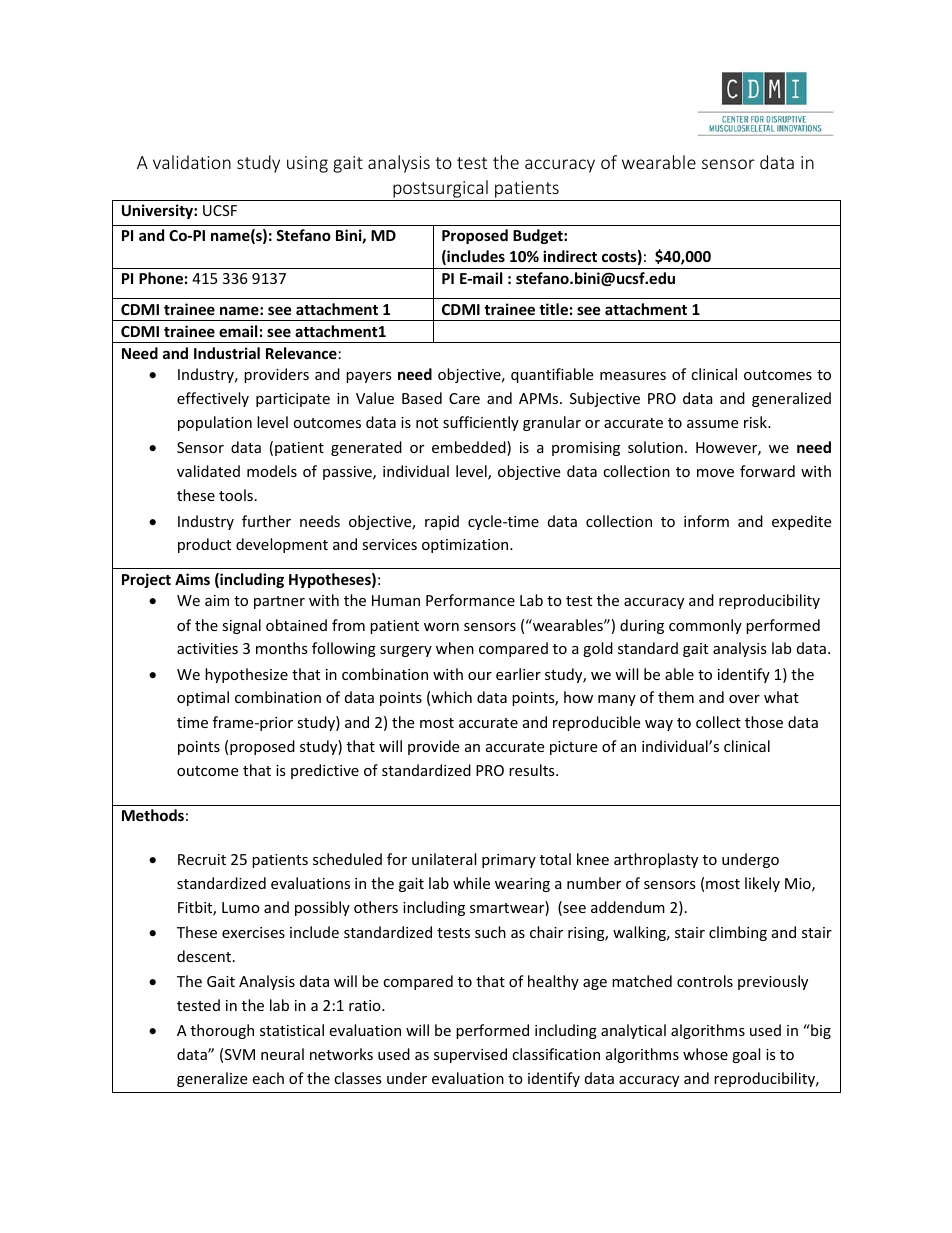  I want to click on primary, so click(509, 861).
